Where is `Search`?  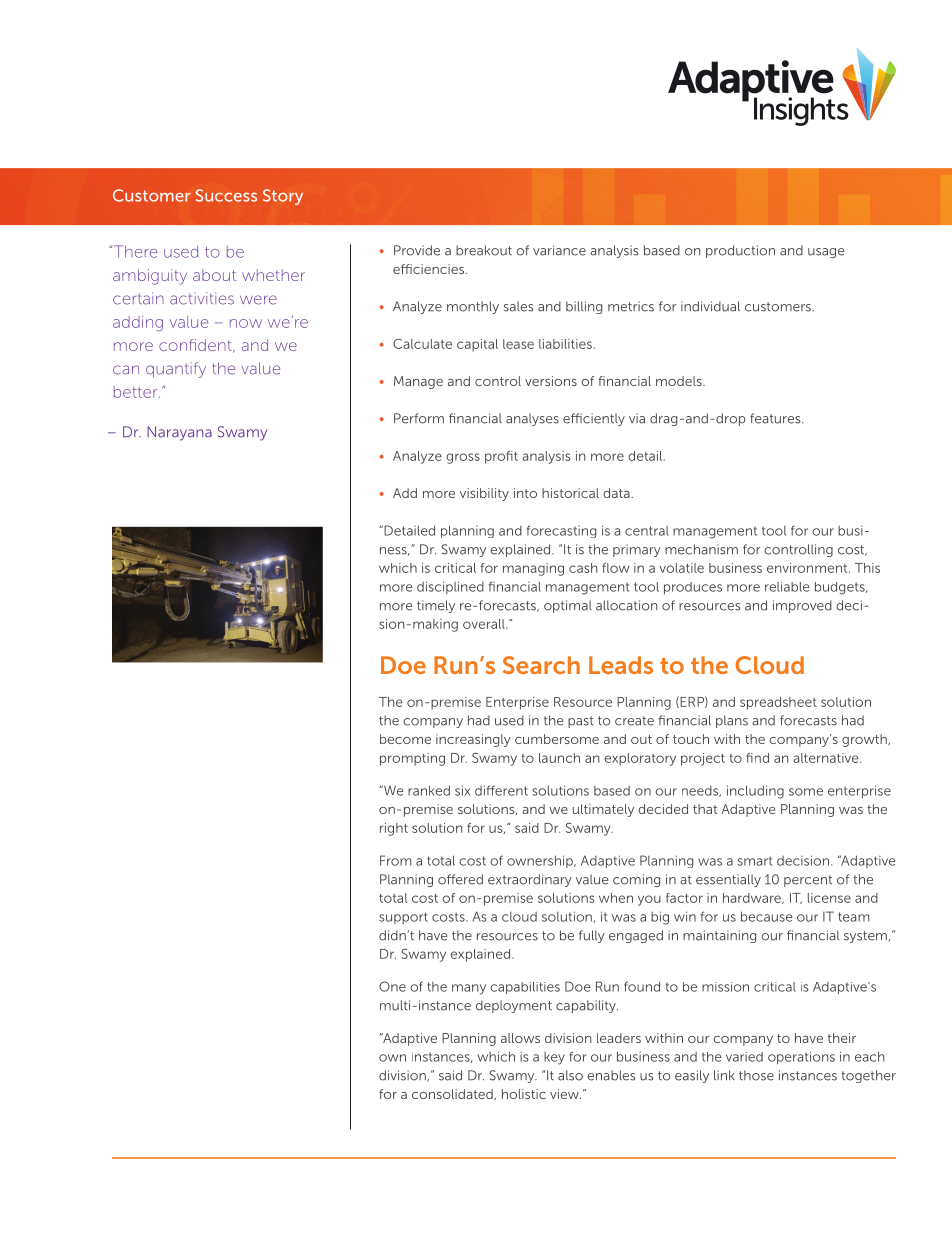
Search is located at coordinates (541, 665).
